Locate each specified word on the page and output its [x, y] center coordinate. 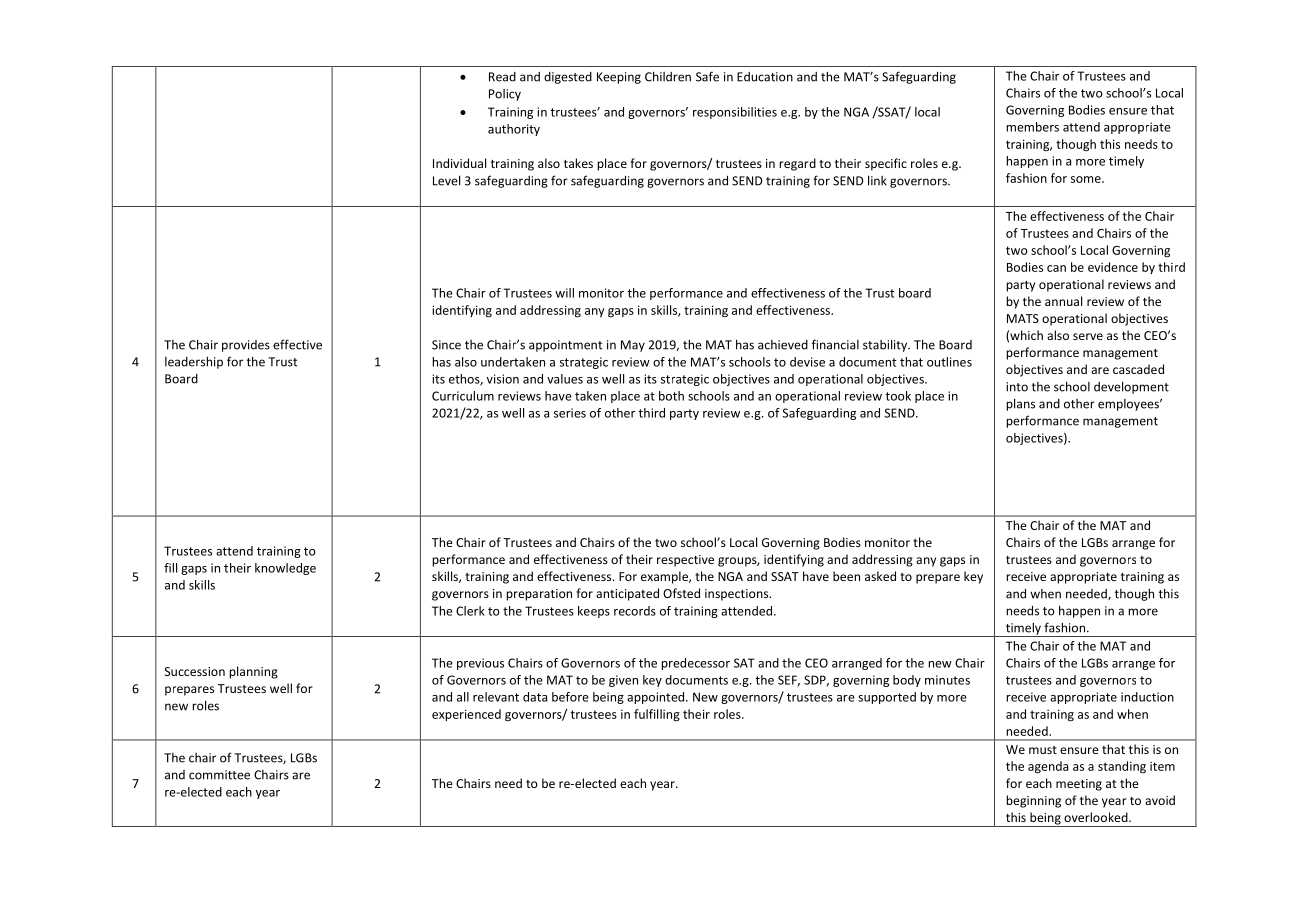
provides [246, 346]
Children [668, 76]
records [635, 611]
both [671, 396]
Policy [505, 95]
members [1032, 127]
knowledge [285, 569]
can [1056, 268]
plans [1020, 404]
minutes [947, 680]
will [564, 293]
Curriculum [463, 396]
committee [219, 775]
